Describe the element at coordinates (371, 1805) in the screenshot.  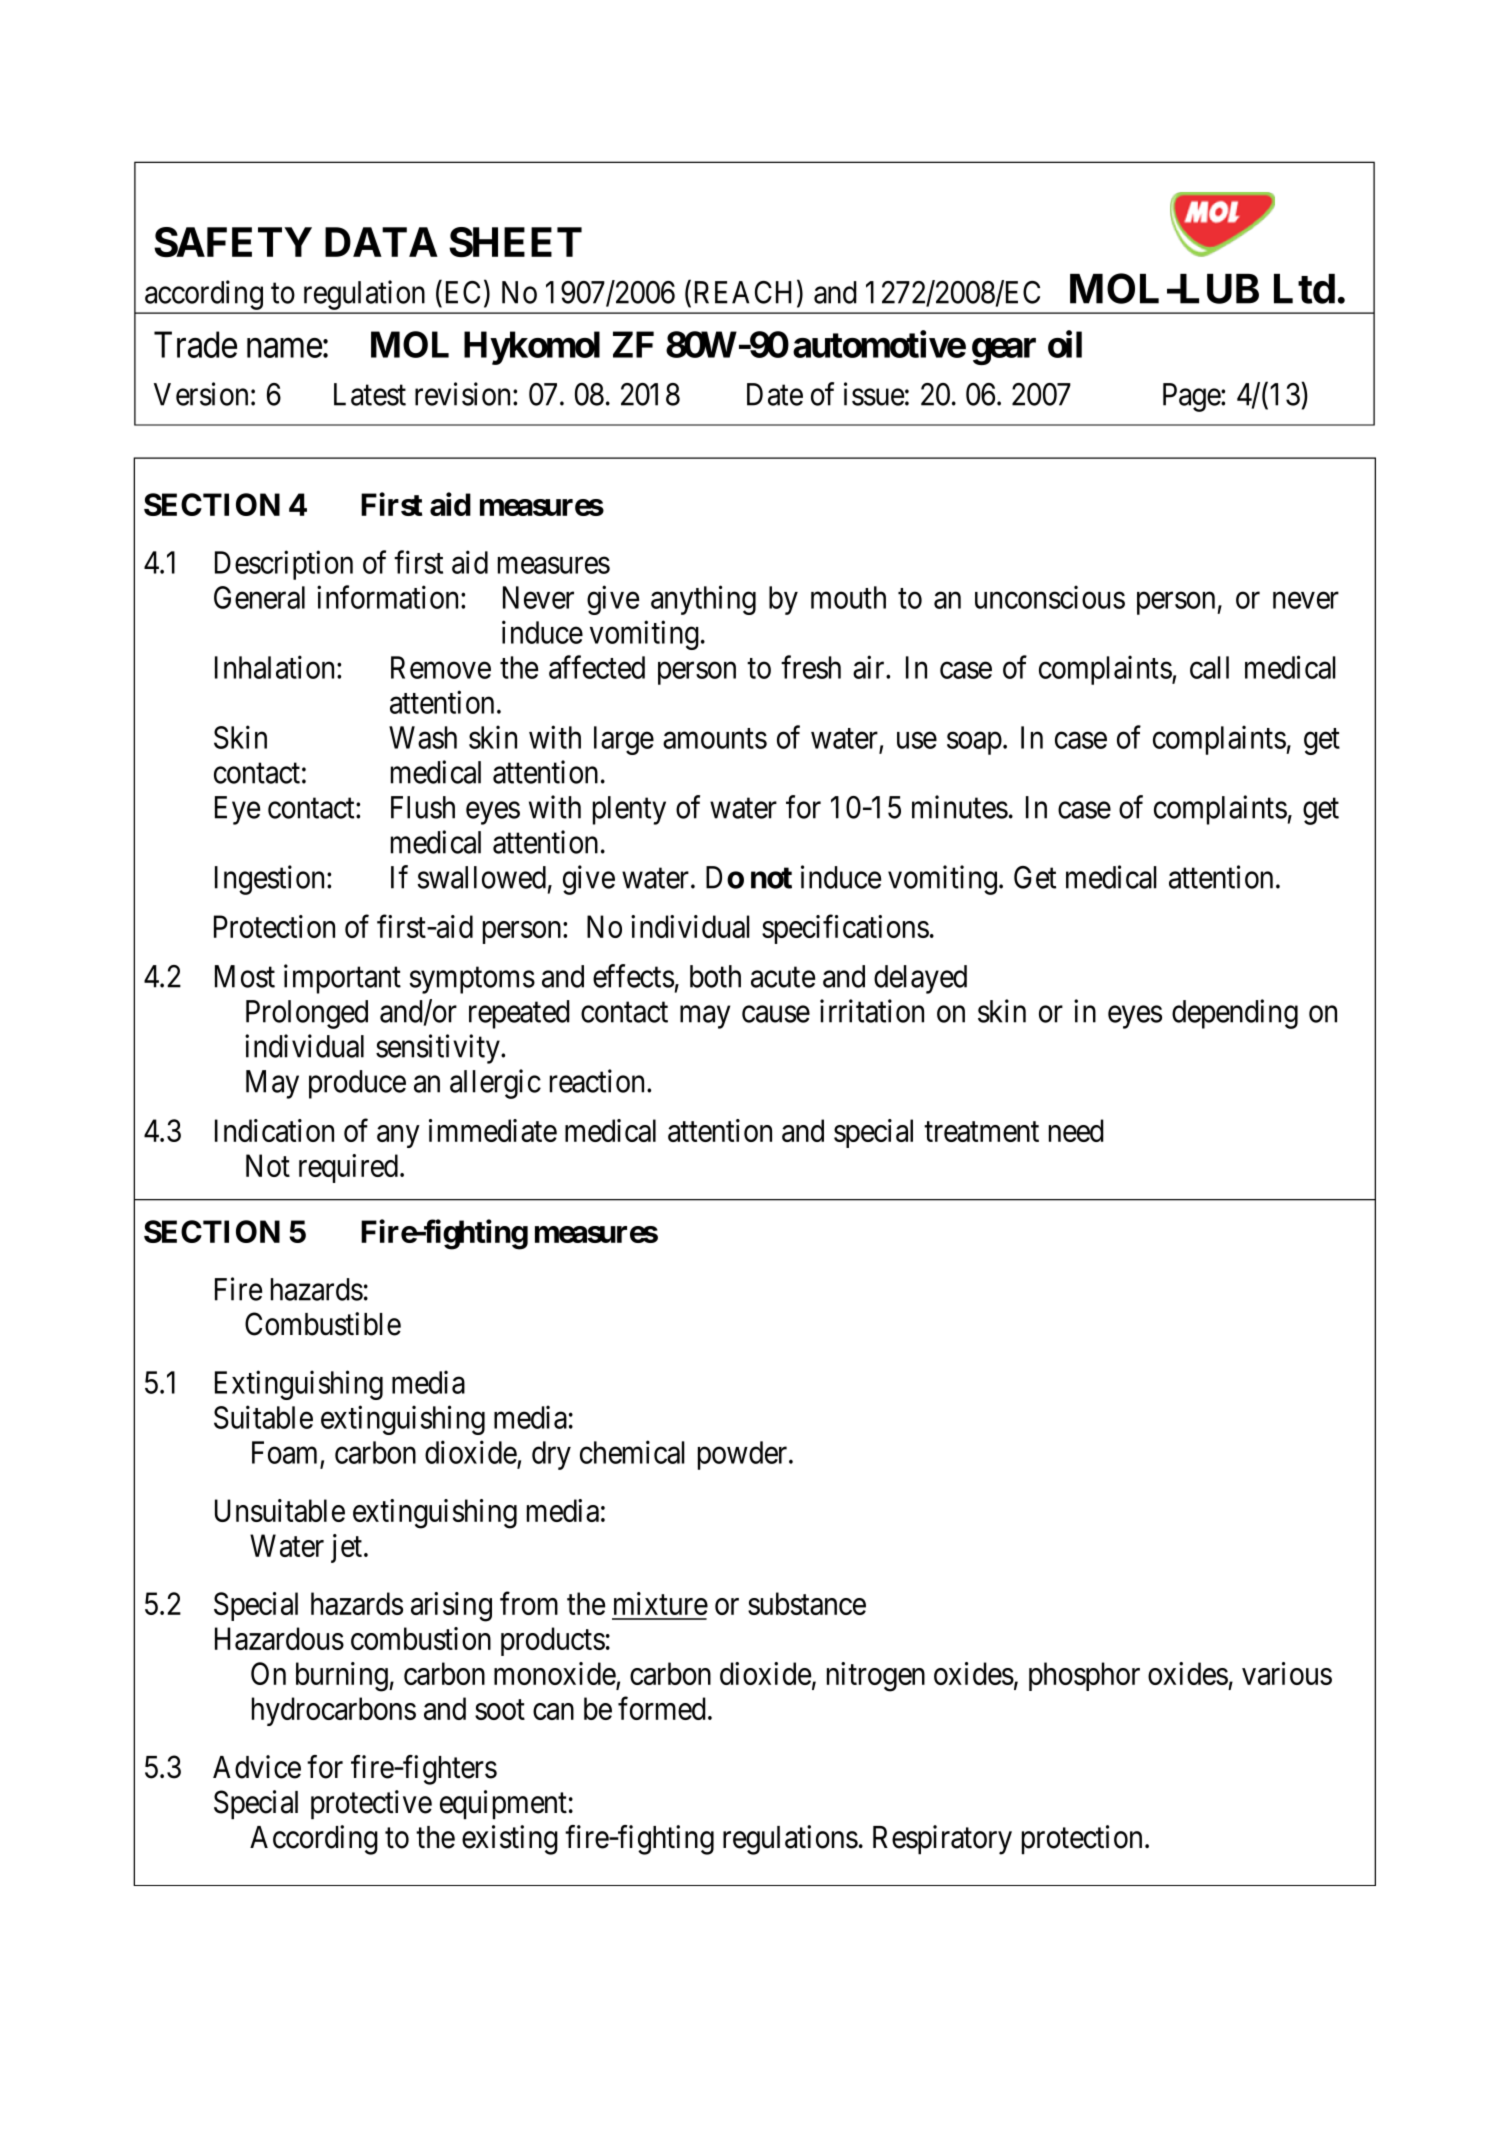
I see `protective` at that location.
